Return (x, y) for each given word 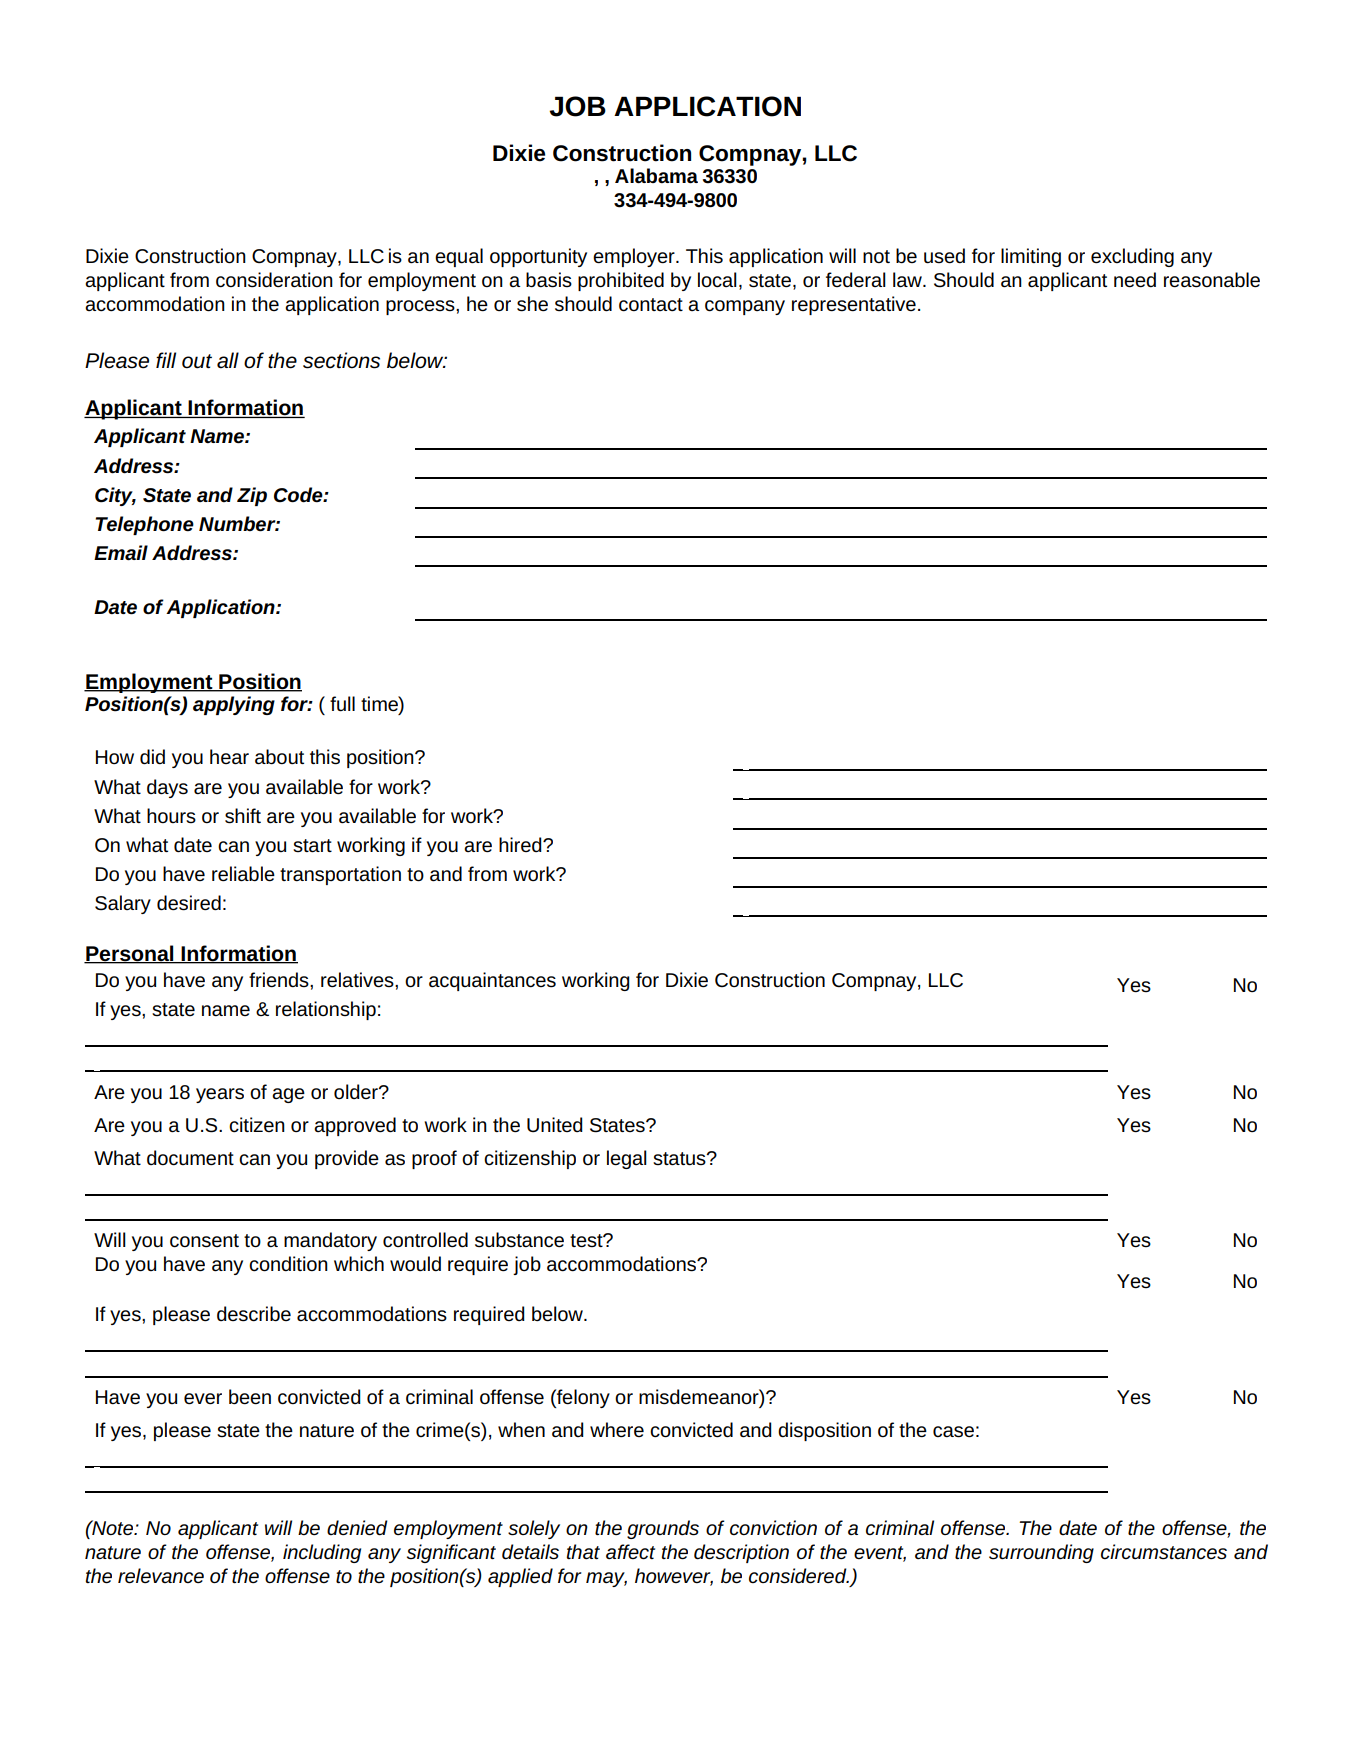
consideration (274, 280)
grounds (663, 1529)
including (322, 1553)
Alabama (656, 176)
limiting (1031, 257)
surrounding (1041, 1553)
